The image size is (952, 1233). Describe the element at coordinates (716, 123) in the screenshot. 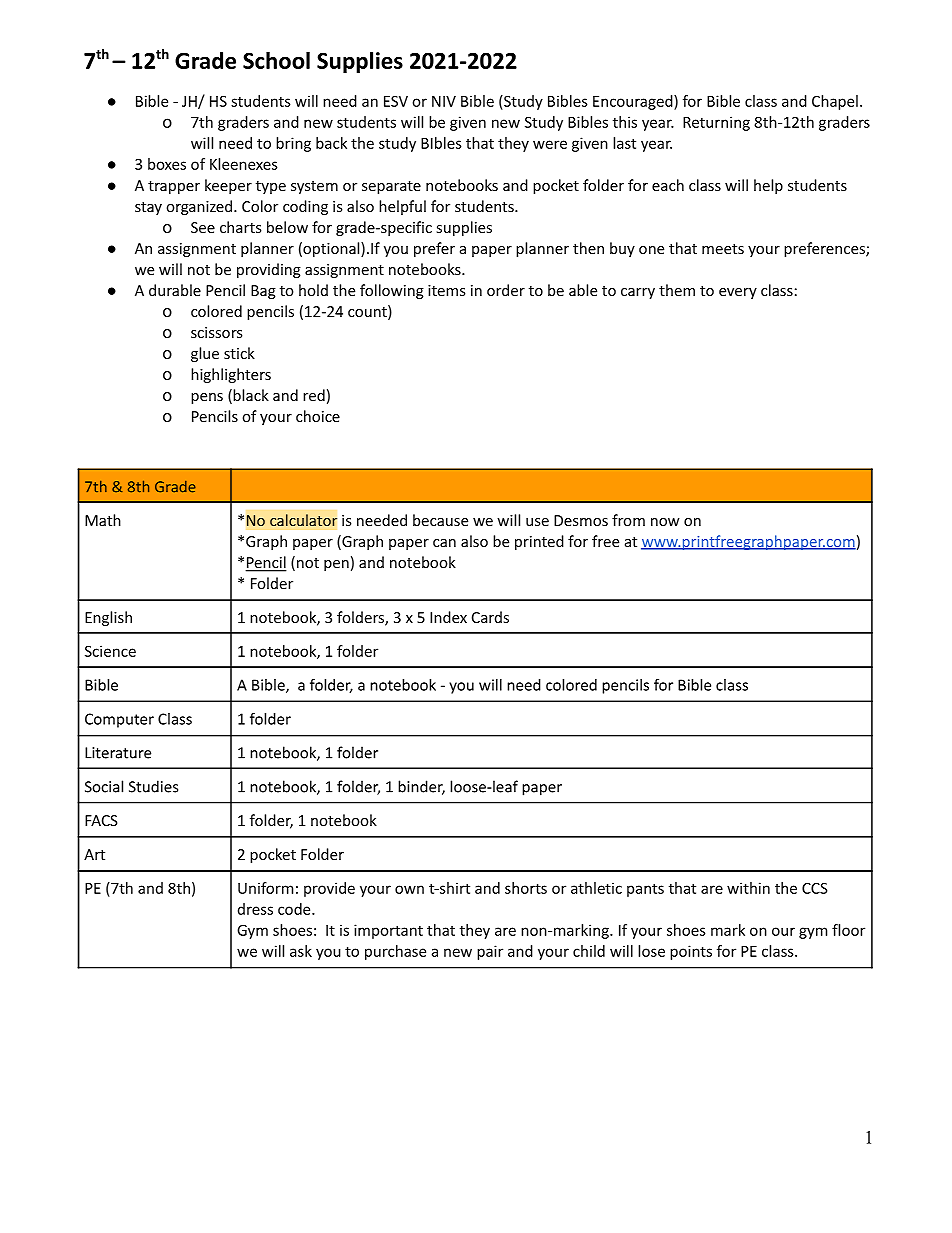

I see `Returning` at that location.
